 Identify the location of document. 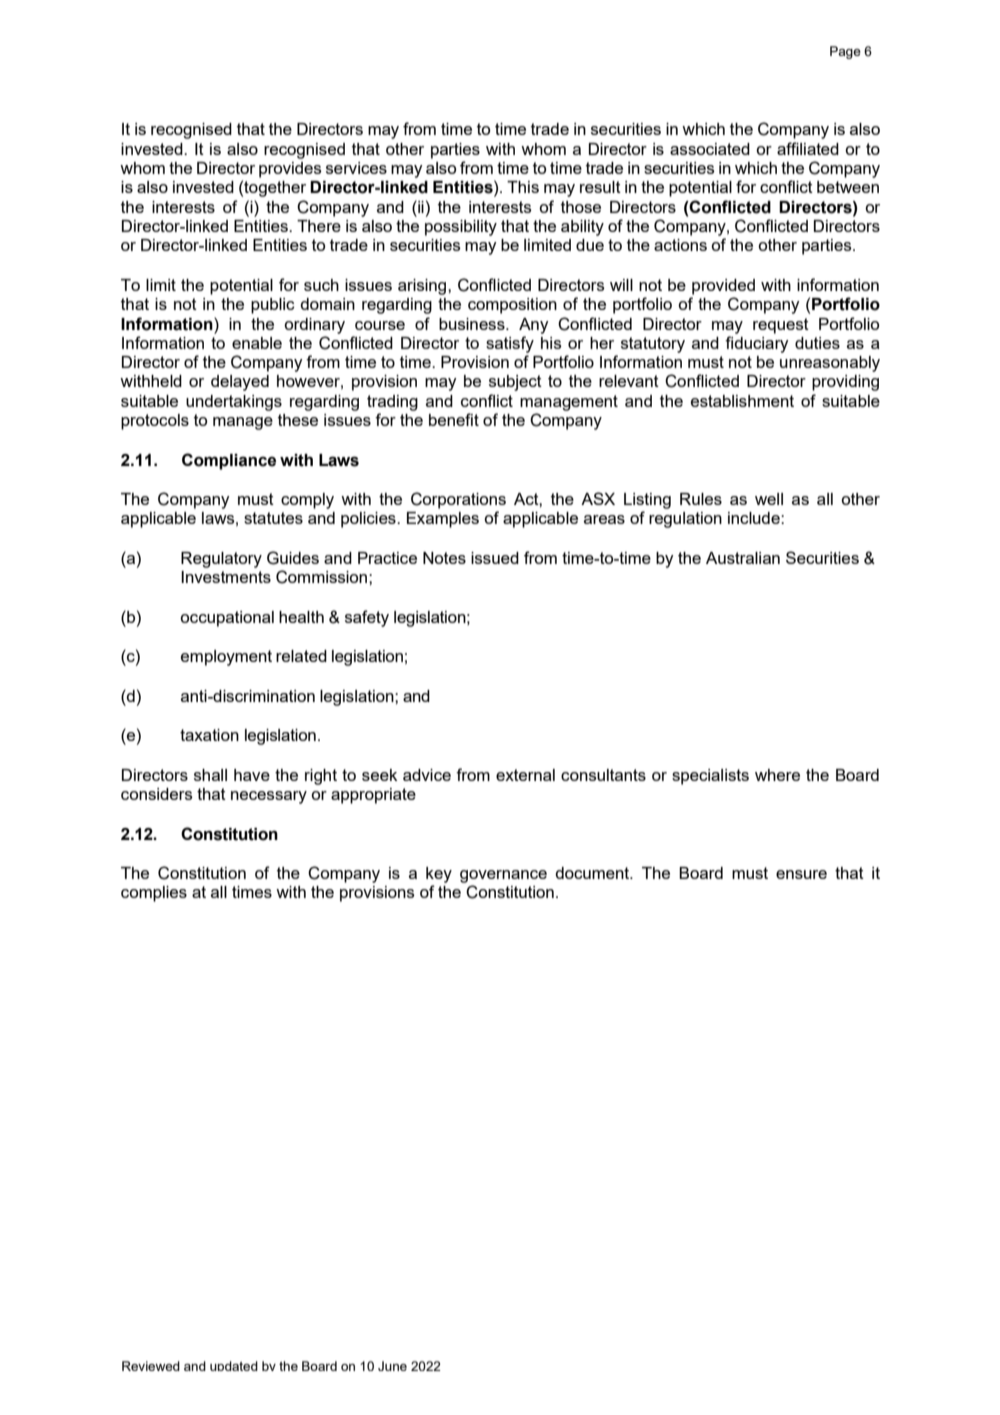
(593, 873).
